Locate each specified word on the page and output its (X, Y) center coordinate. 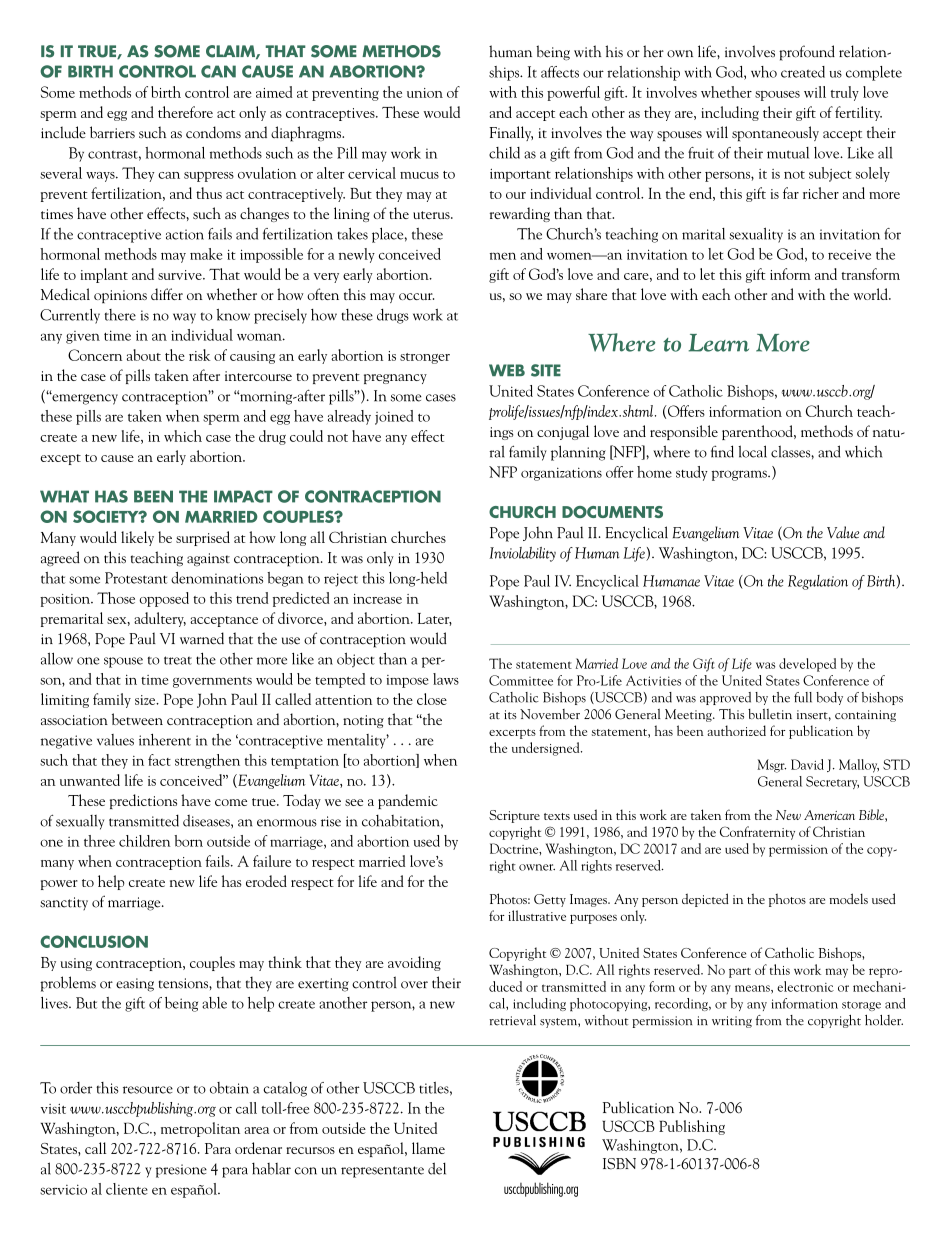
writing (732, 1022)
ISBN (619, 1164)
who (764, 72)
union (425, 93)
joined (394, 417)
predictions (143, 801)
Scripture (514, 816)
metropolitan (200, 1129)
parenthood (758, 432)
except (60, 459)
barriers (112, 132)
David (807, 764)
